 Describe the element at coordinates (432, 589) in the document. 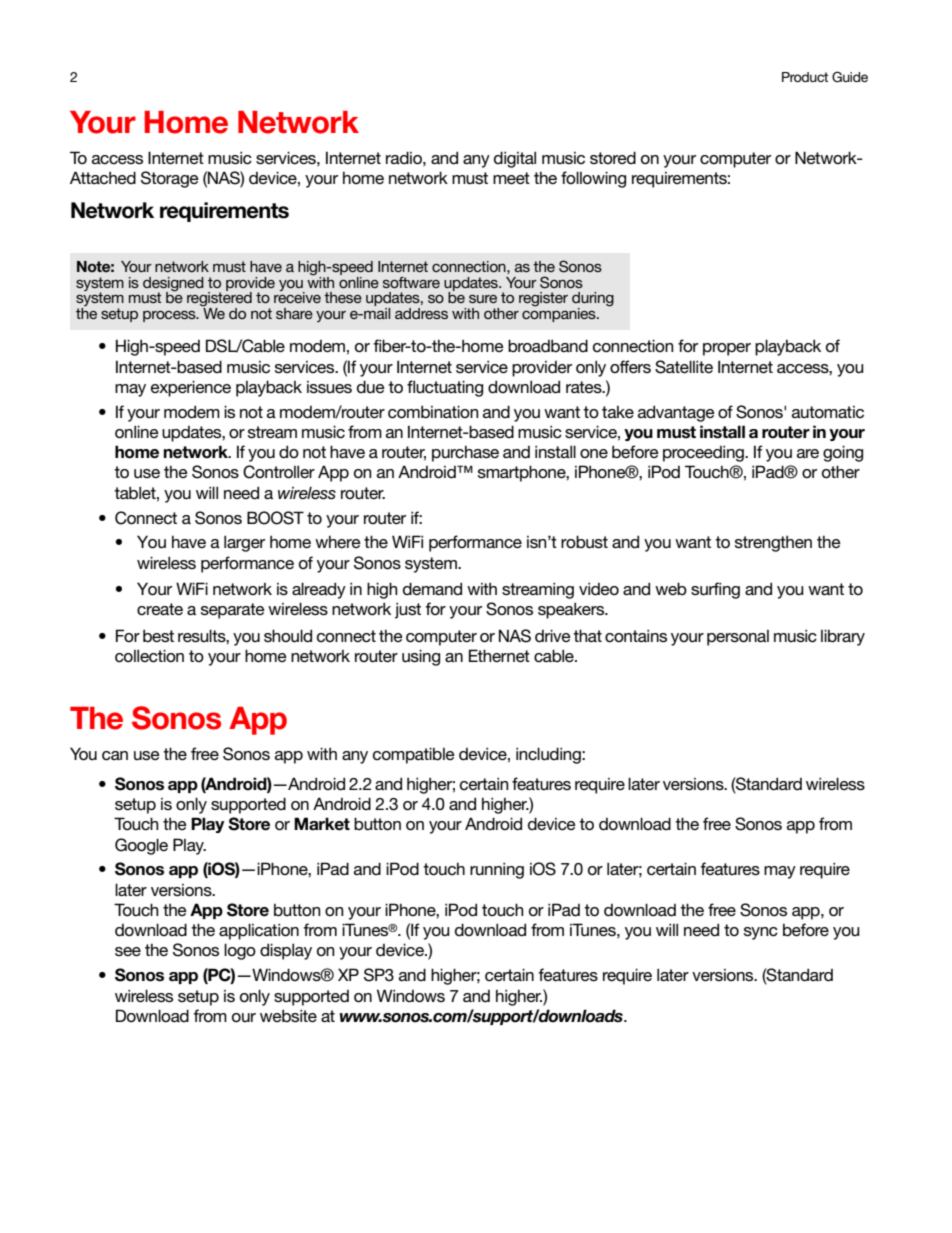

I see `demand` at that location.
